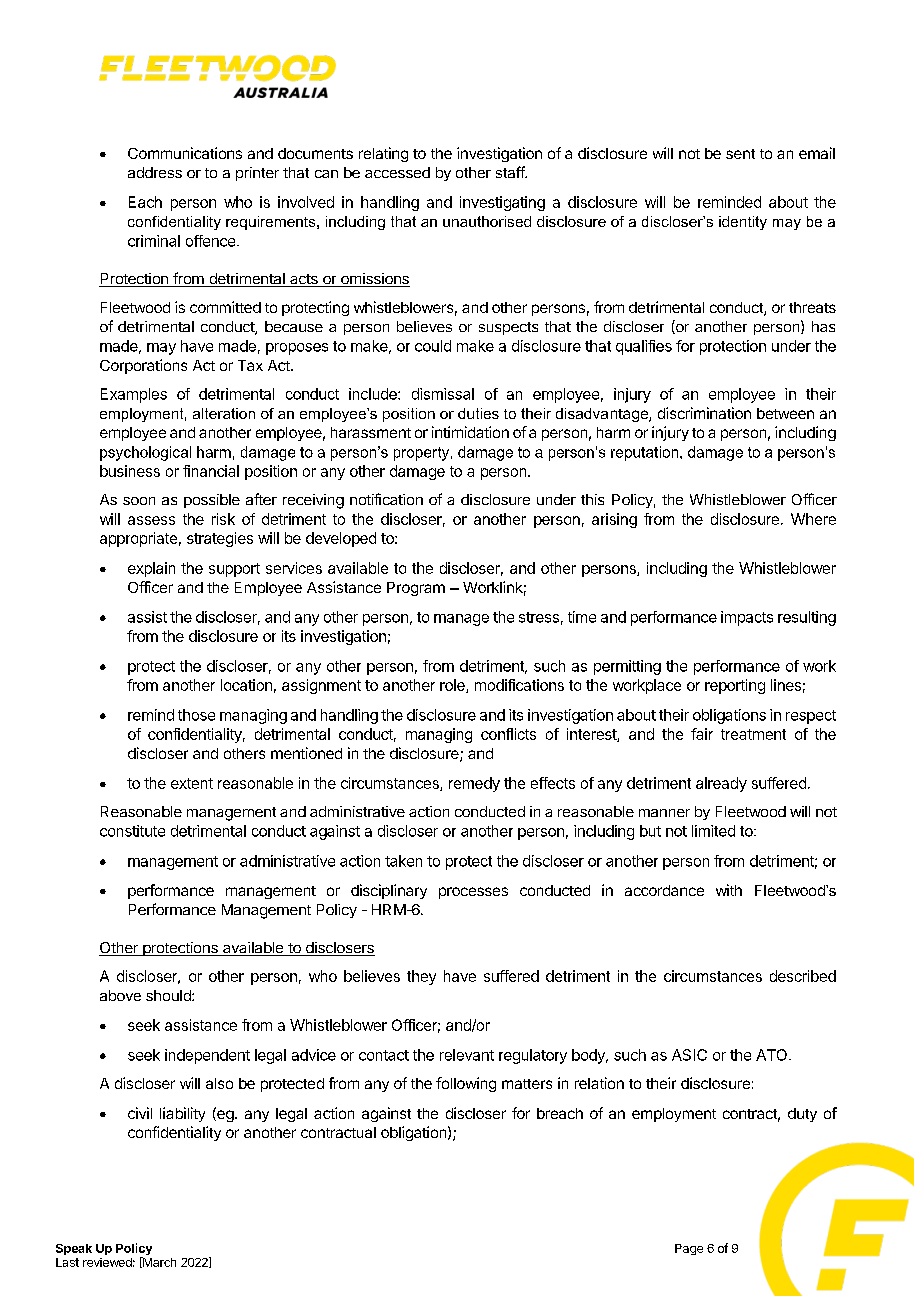  Describe the element at coordinates (453, 686) in the image. I see `role` at that location.
